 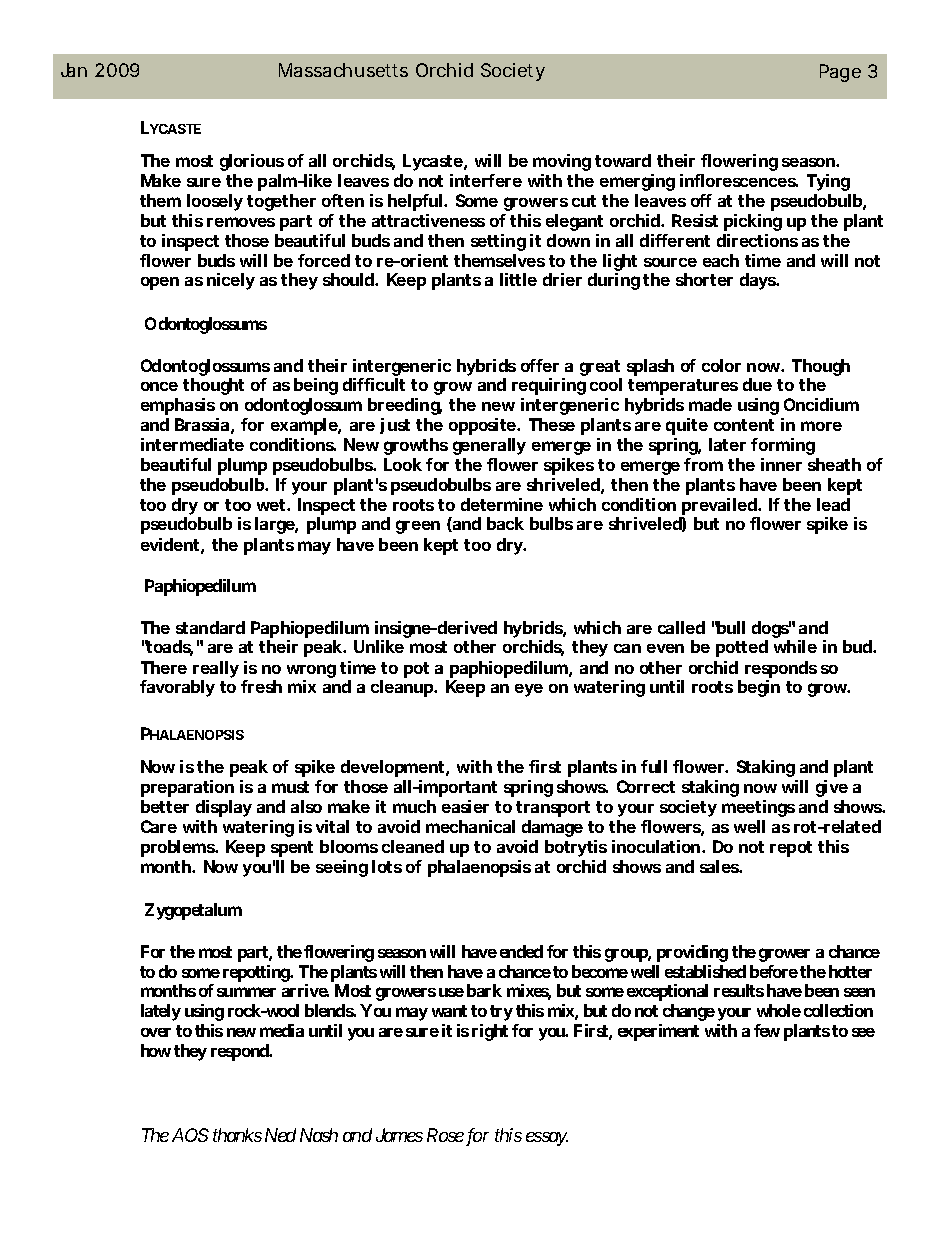 What do you see at coordinates (343, 70) in the screenshot?
I see `Massachusetts` at bounding box center [343, 70].
